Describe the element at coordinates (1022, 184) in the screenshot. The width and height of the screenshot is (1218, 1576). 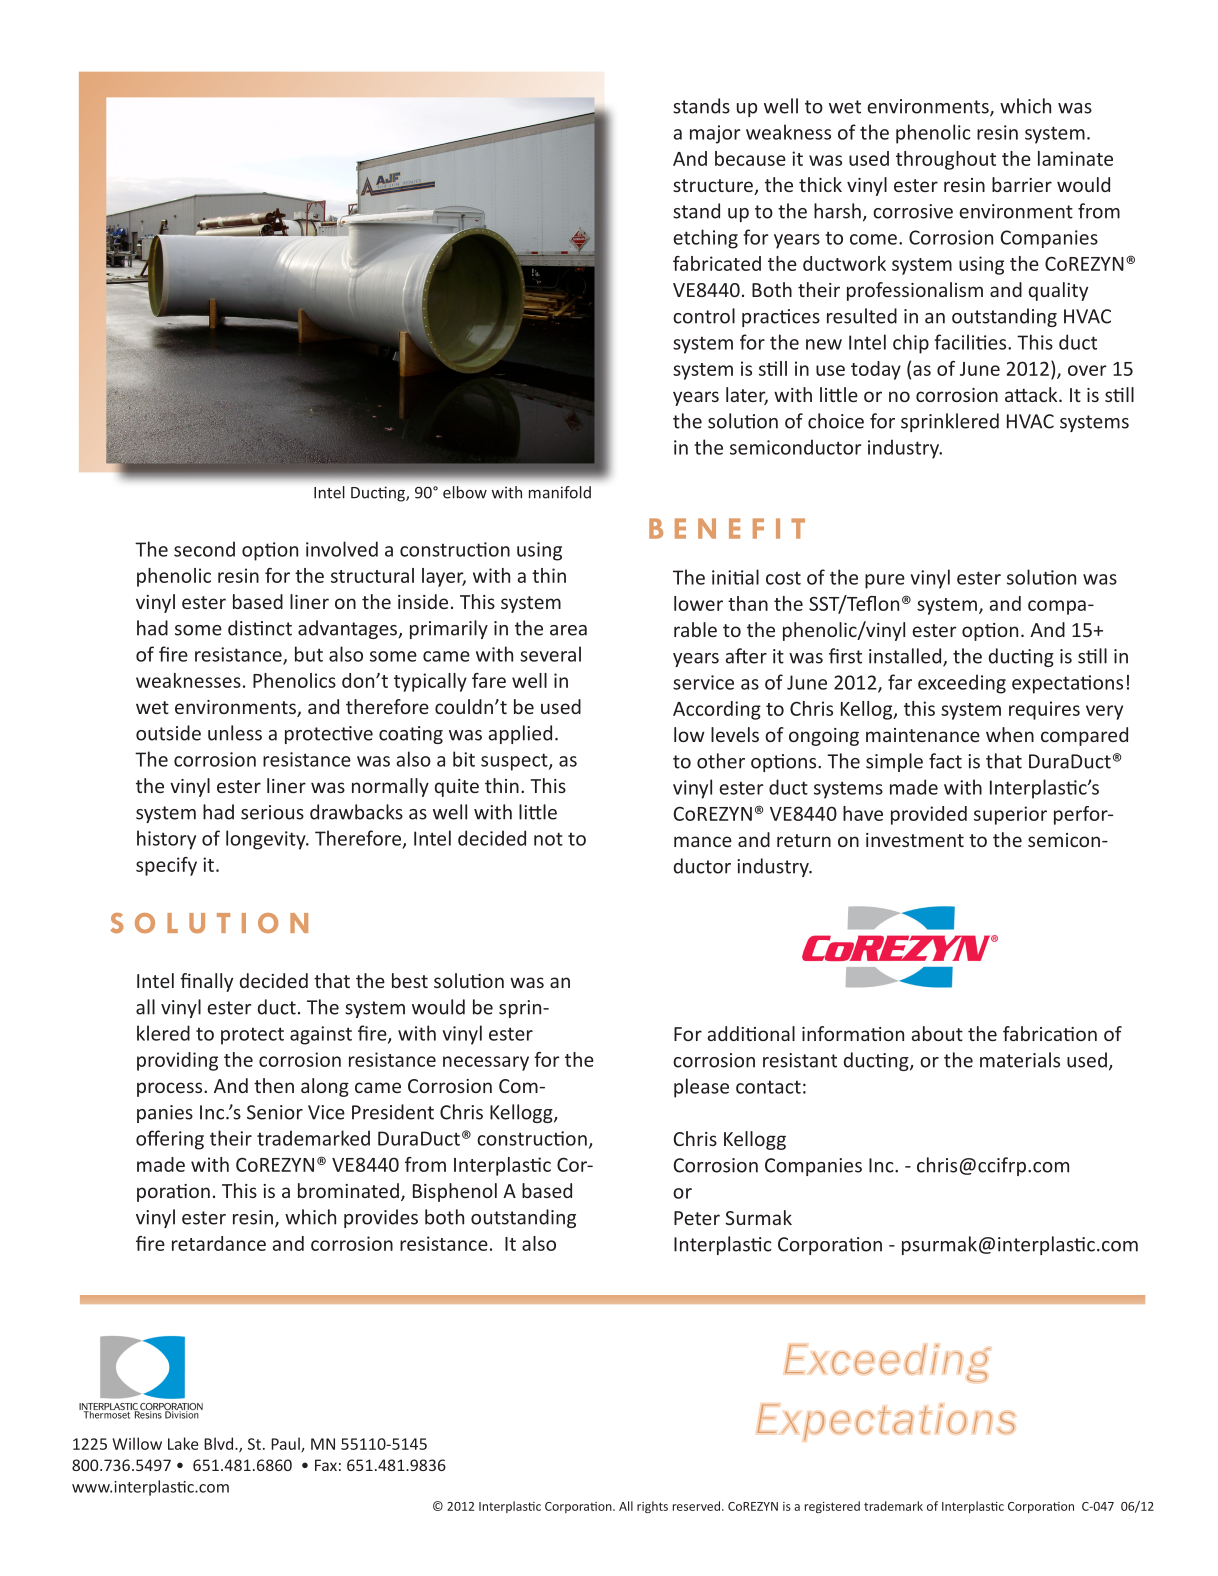
I see `barrier` at that location.
